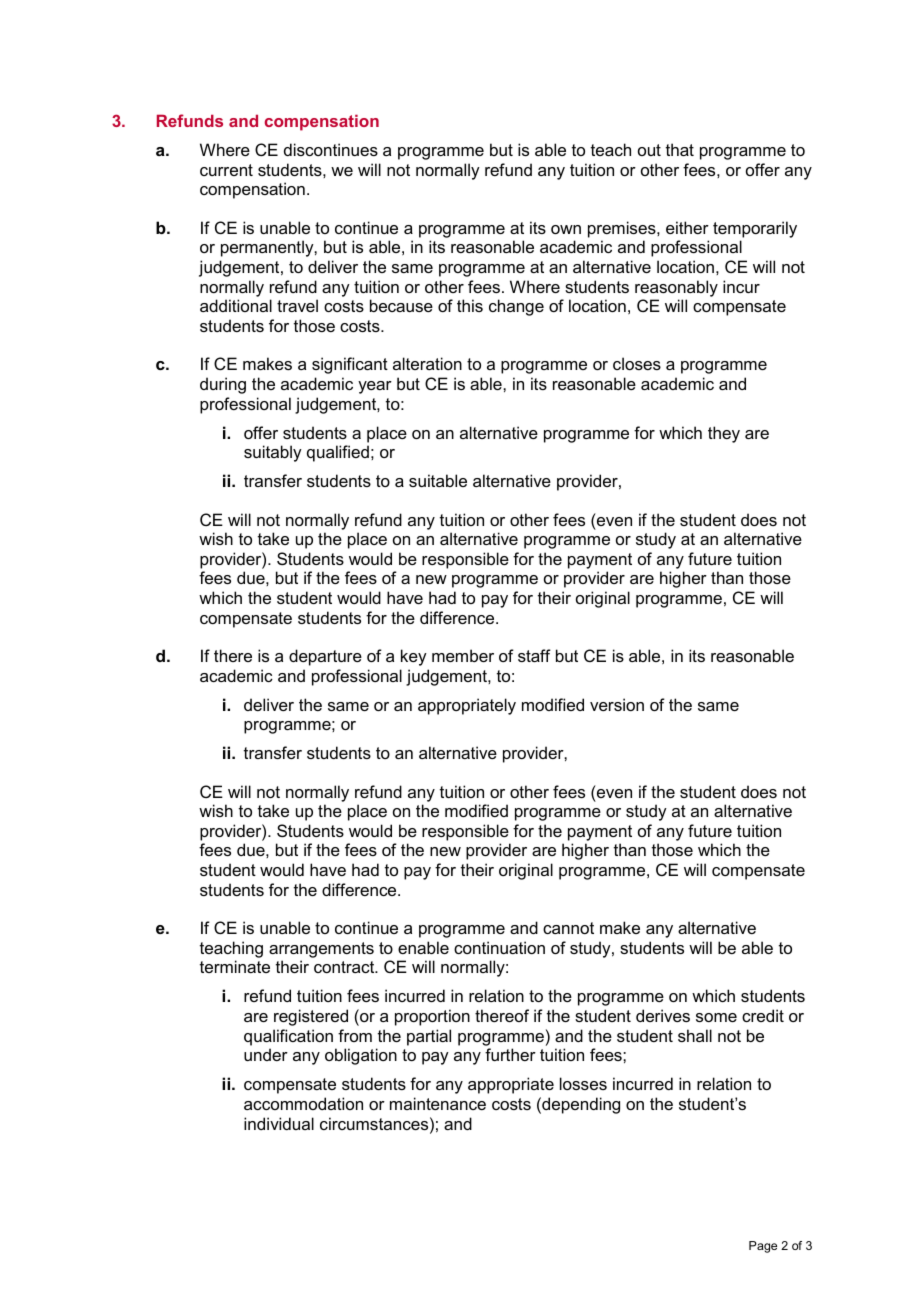  Describe the element at coordinates (321, 950) in the screenshot. I see `arrangements` at that location.
